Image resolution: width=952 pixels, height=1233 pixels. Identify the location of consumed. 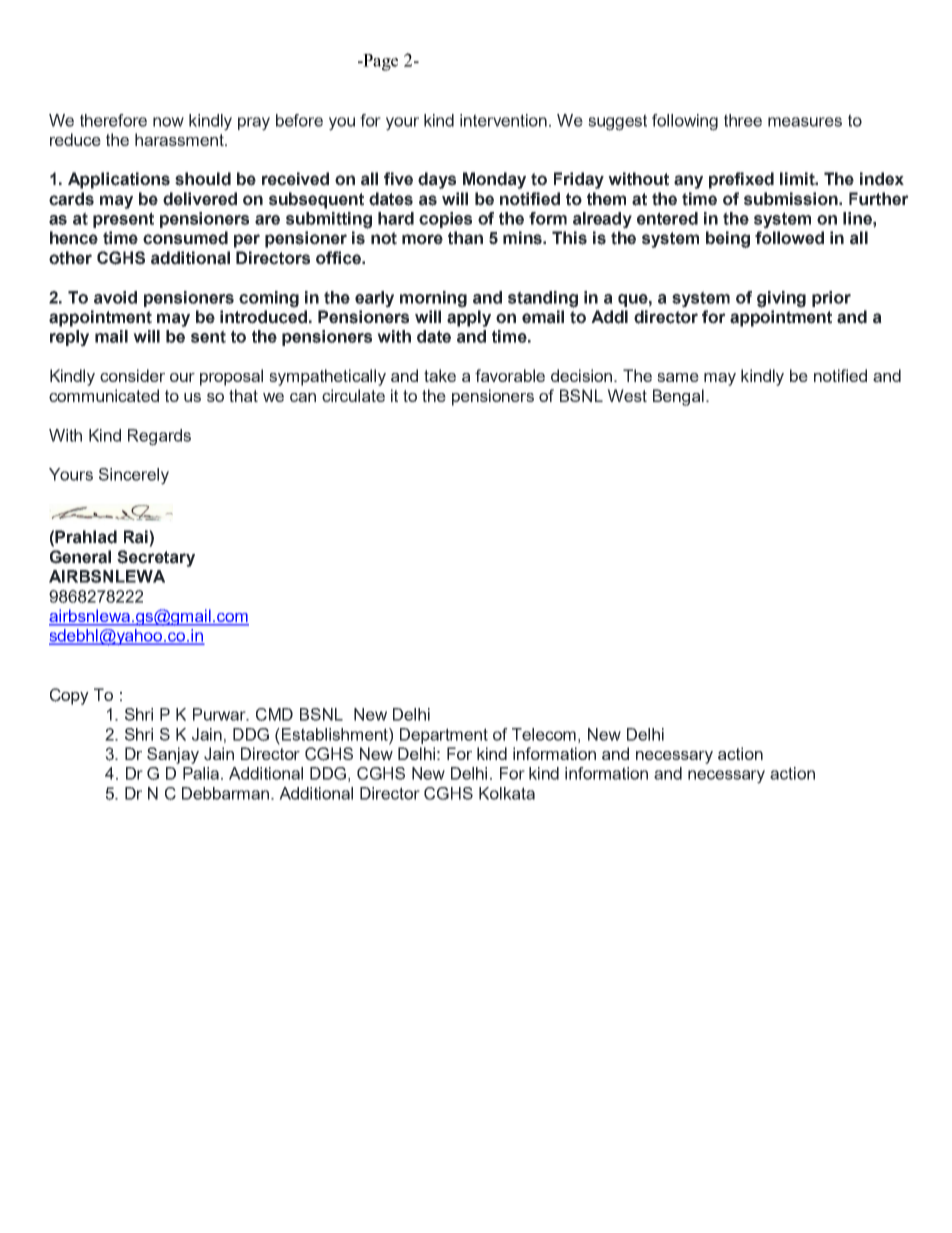
(185, 238).
